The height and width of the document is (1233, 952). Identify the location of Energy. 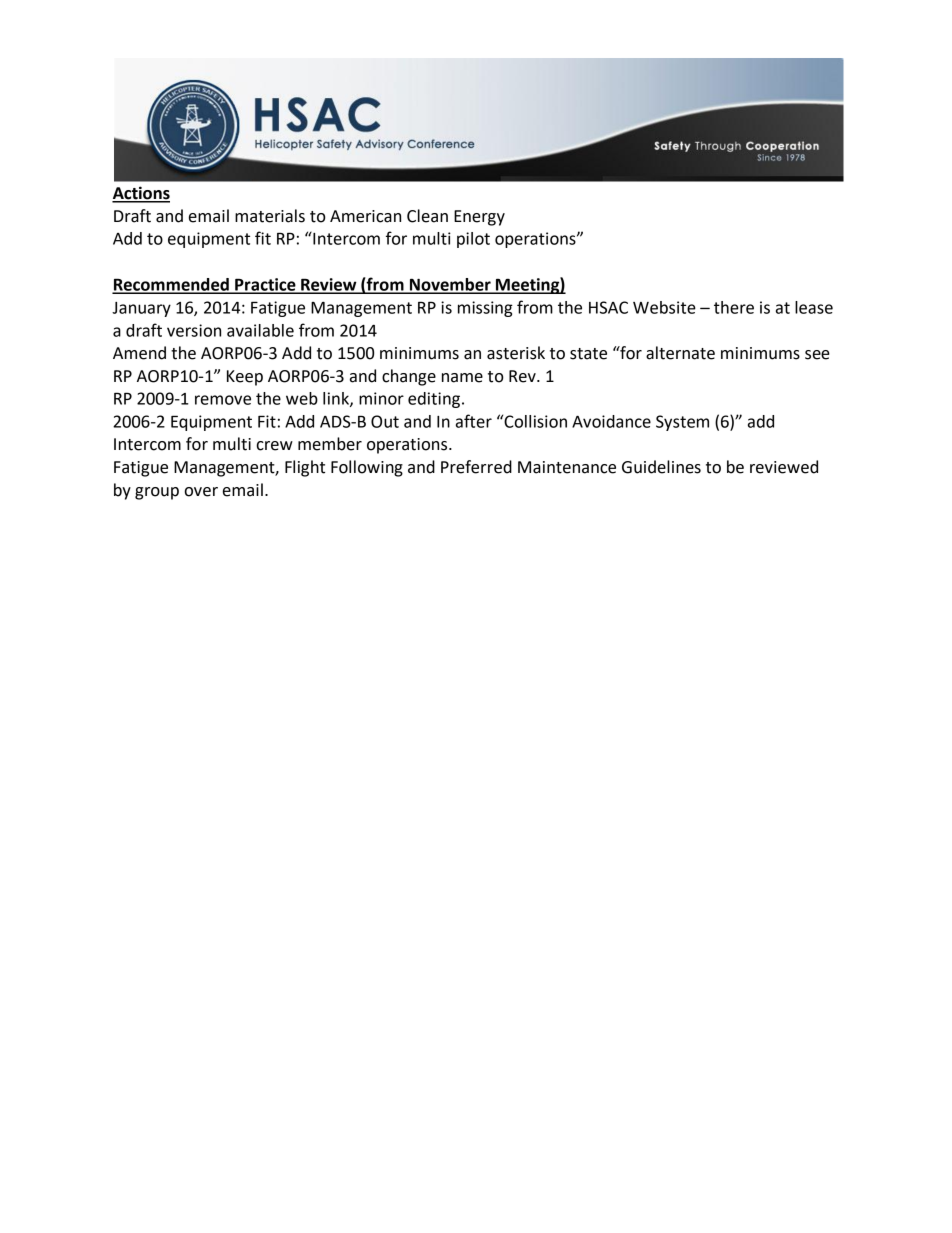
(479, 218).
